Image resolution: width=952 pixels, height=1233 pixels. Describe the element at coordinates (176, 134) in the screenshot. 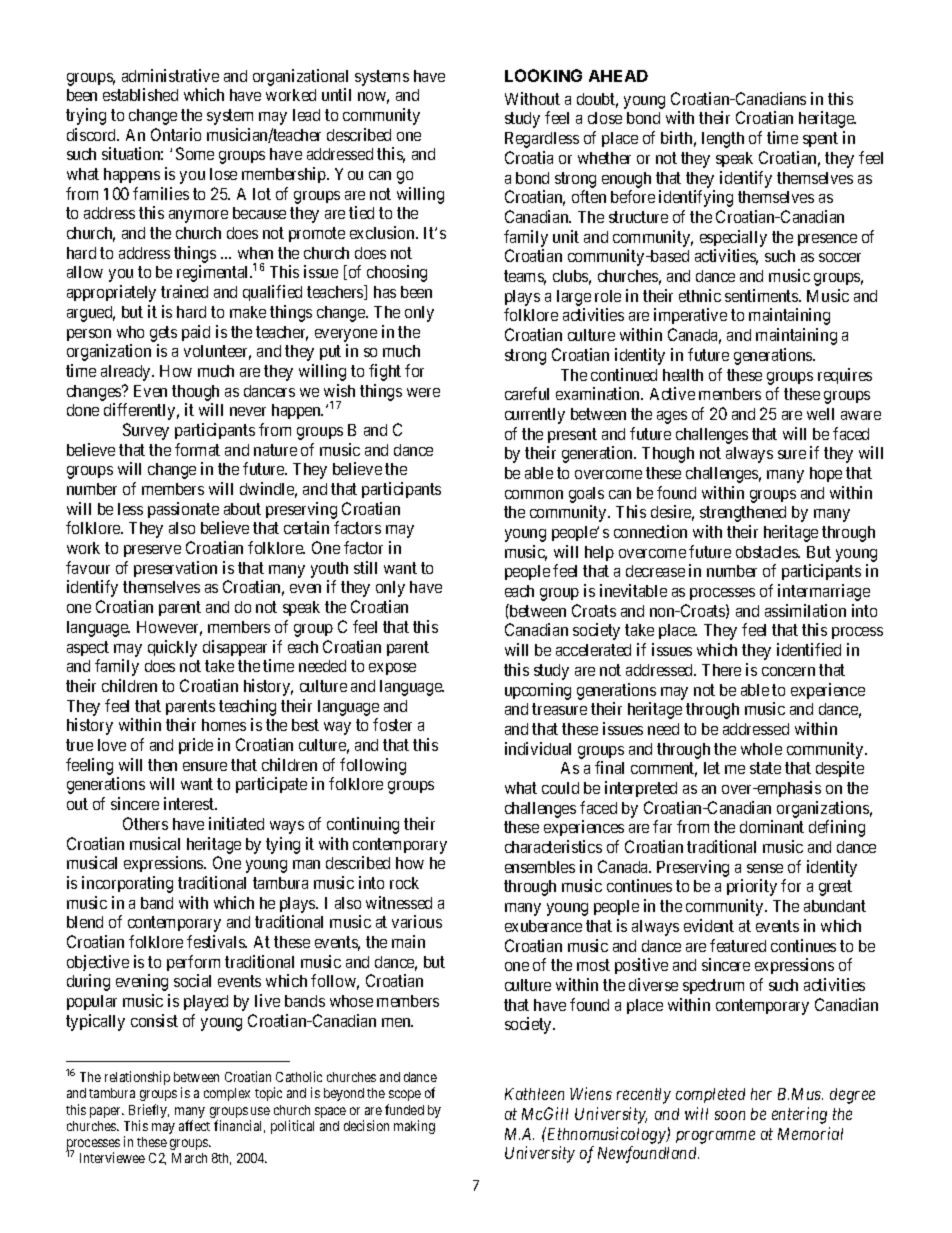

I see `Ontario` at that location.
